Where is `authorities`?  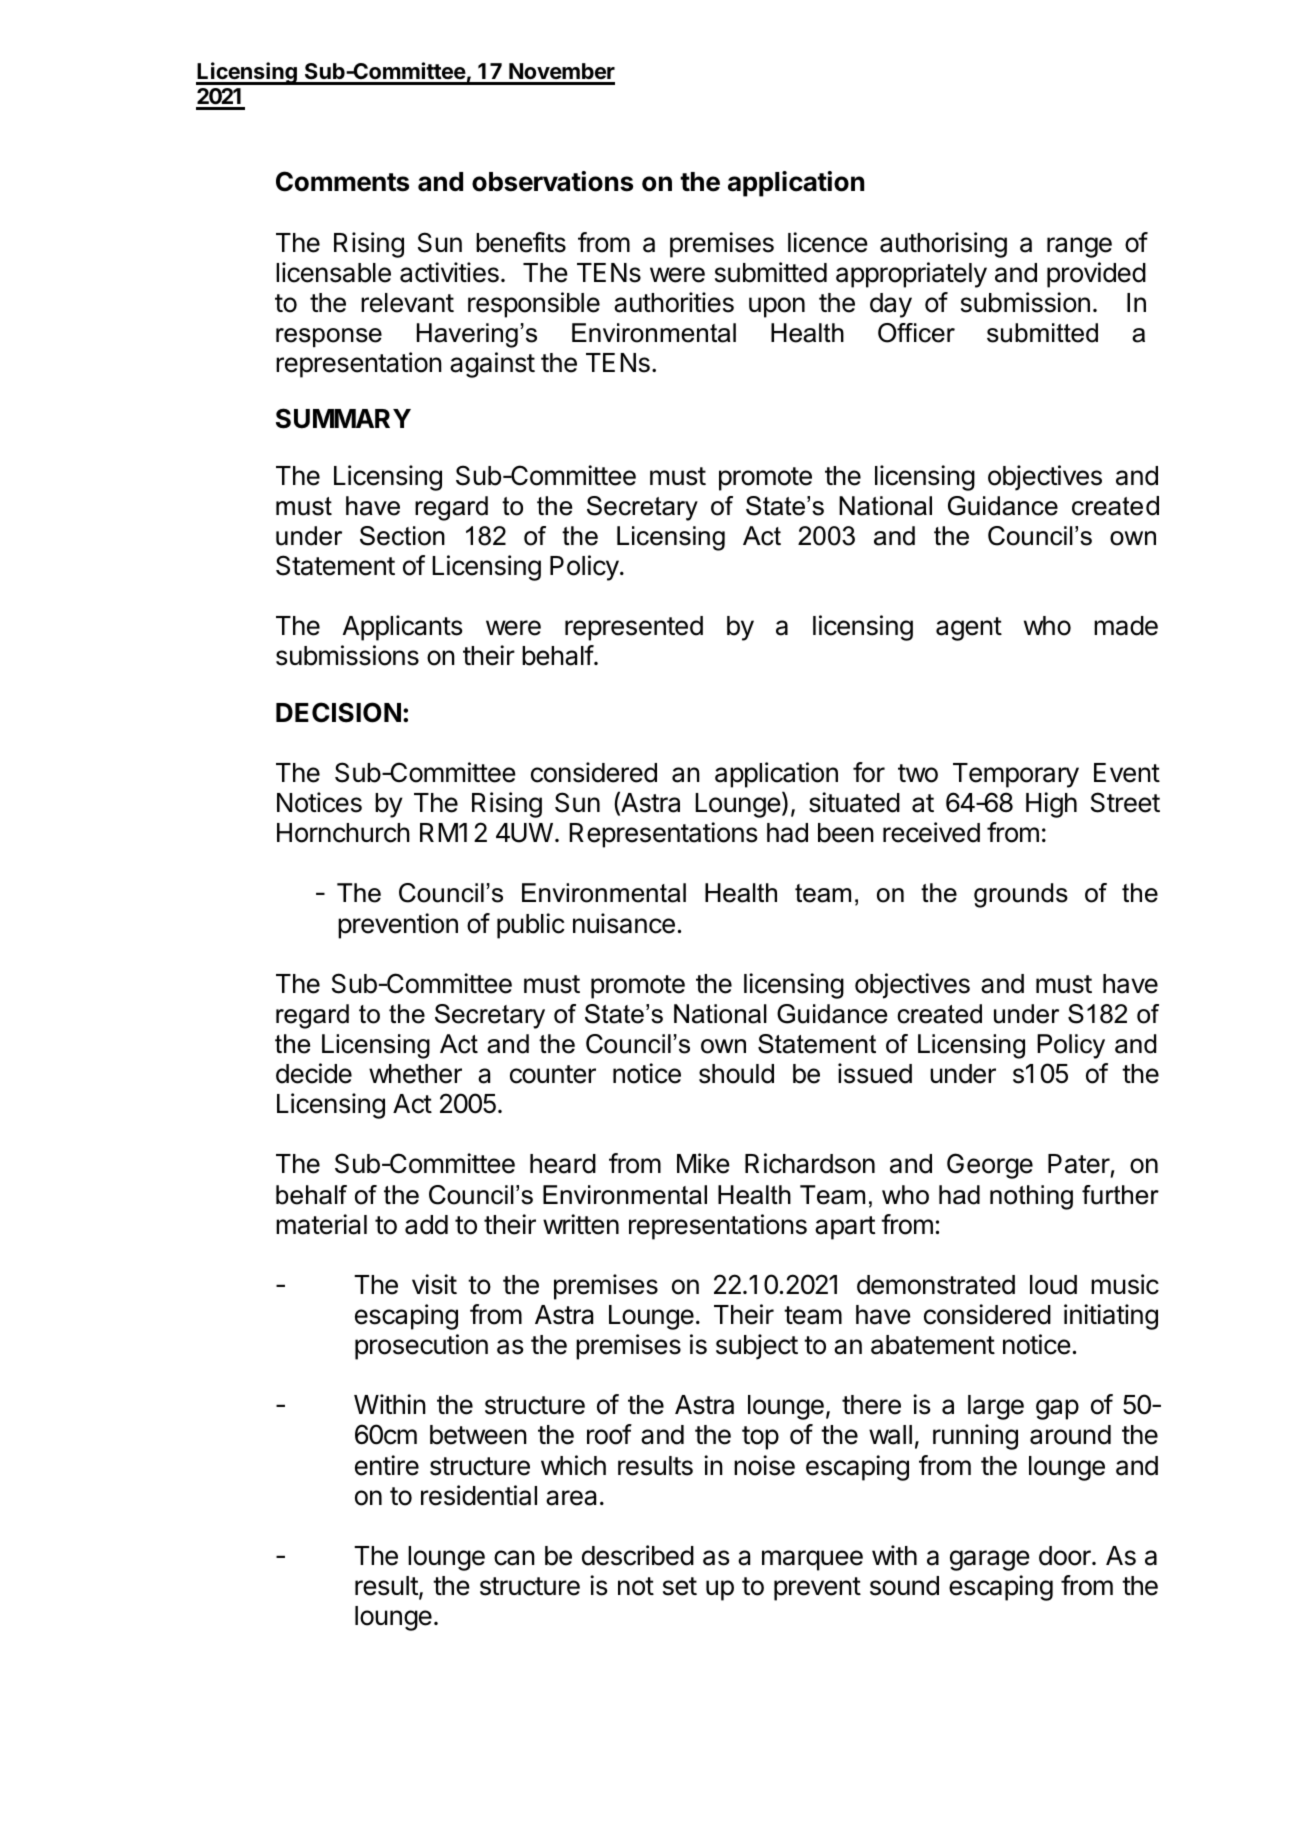
authorities is located at coordinates (674, 302).
